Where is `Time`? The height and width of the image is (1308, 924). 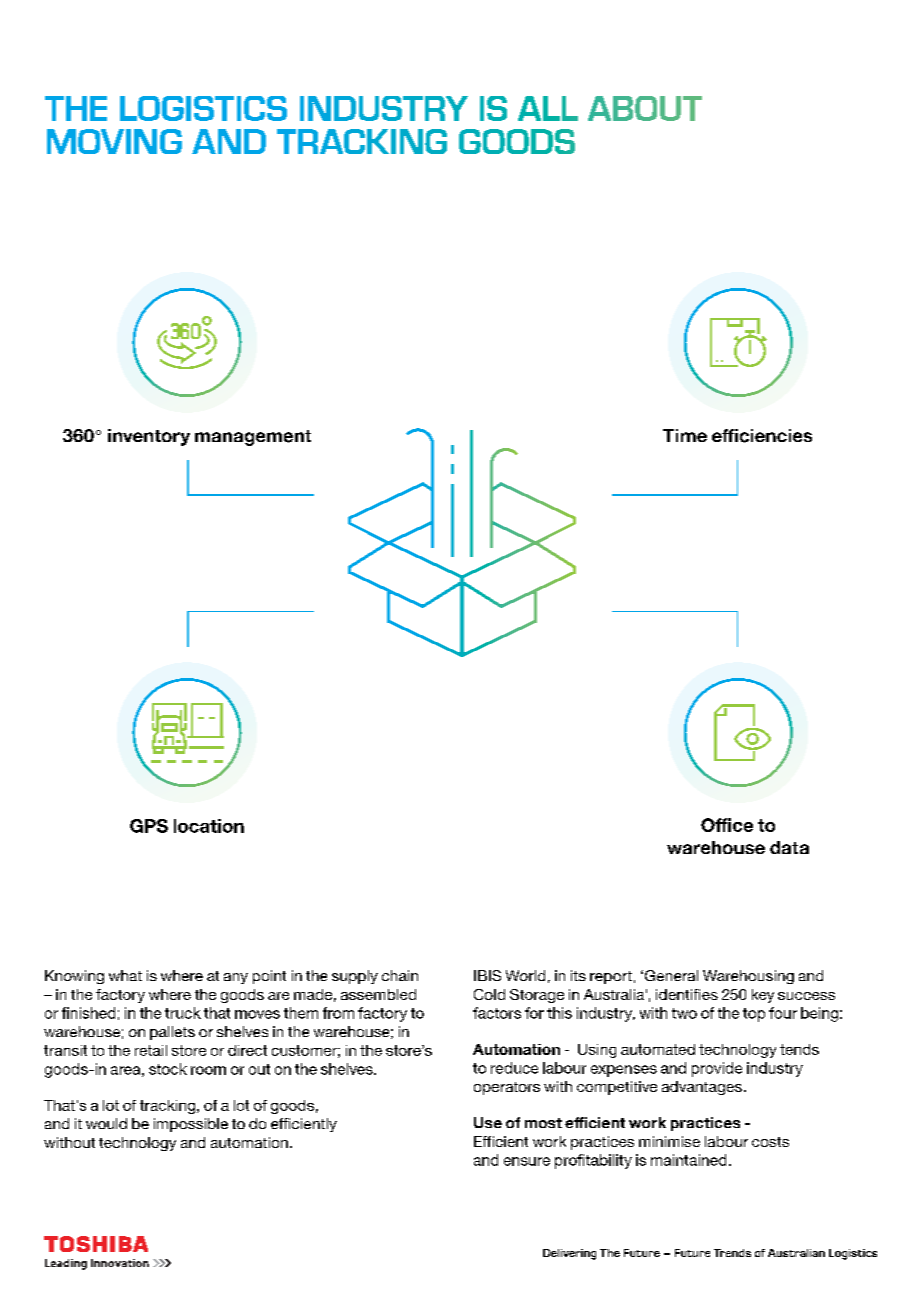
Time is located at coordinates (685, 435).
